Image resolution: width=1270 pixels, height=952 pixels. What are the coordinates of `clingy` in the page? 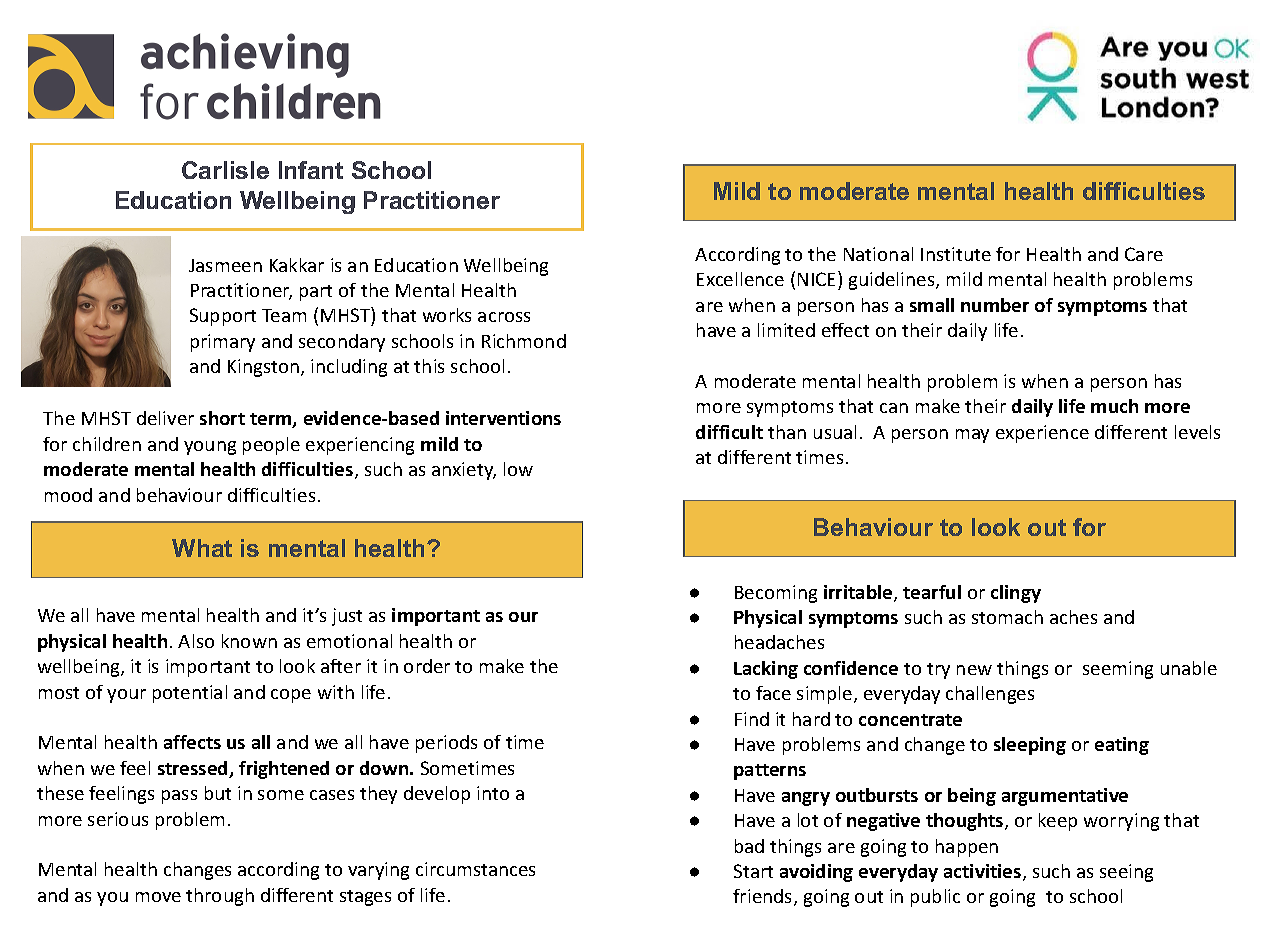 It's located at (1016, 594).
